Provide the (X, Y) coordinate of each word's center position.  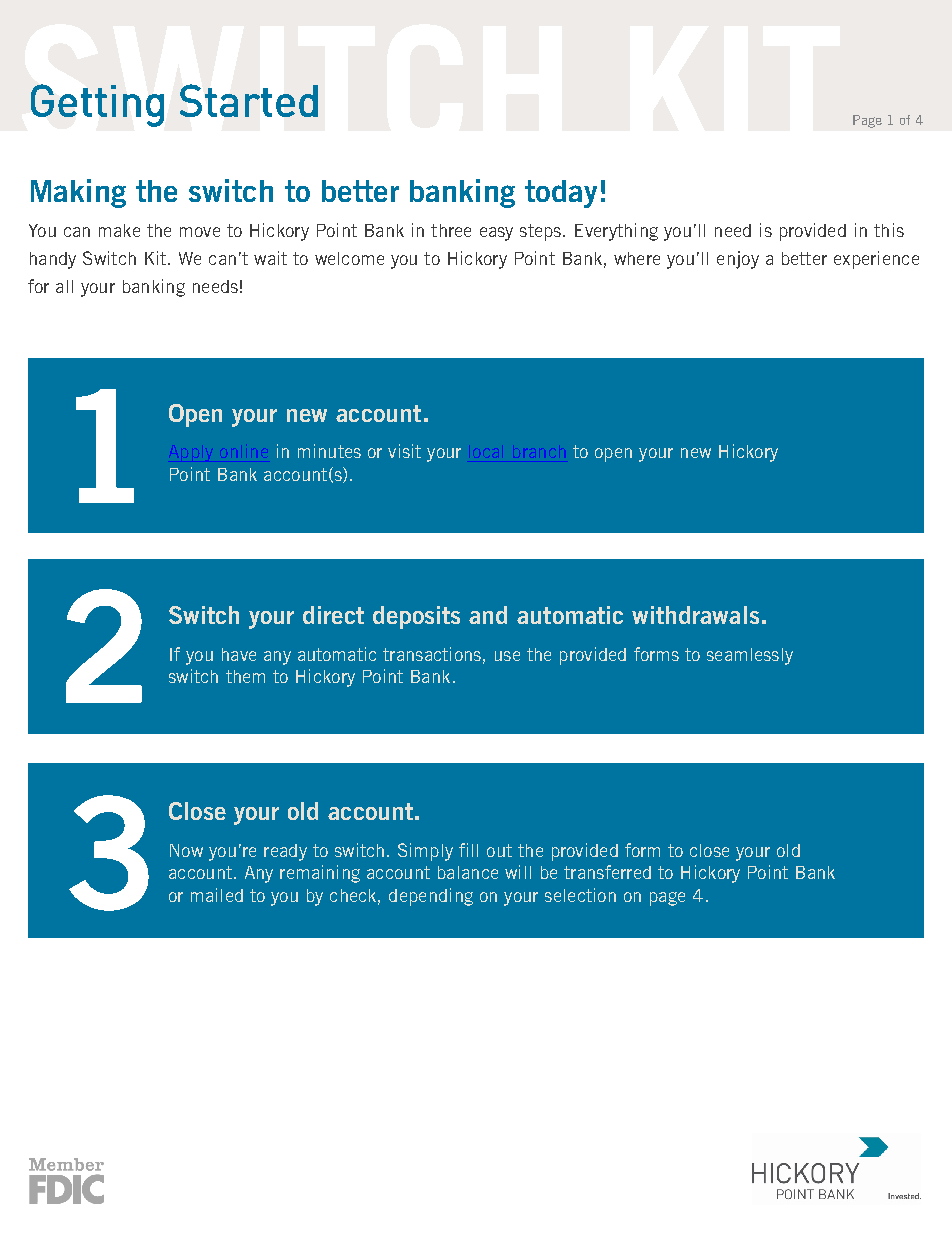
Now (186, 850)
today (561, 194)
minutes (329, 451)
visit (404, 451)
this (889, 230)
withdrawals (695, 615)
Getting (97, 105)
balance (468, 872)
